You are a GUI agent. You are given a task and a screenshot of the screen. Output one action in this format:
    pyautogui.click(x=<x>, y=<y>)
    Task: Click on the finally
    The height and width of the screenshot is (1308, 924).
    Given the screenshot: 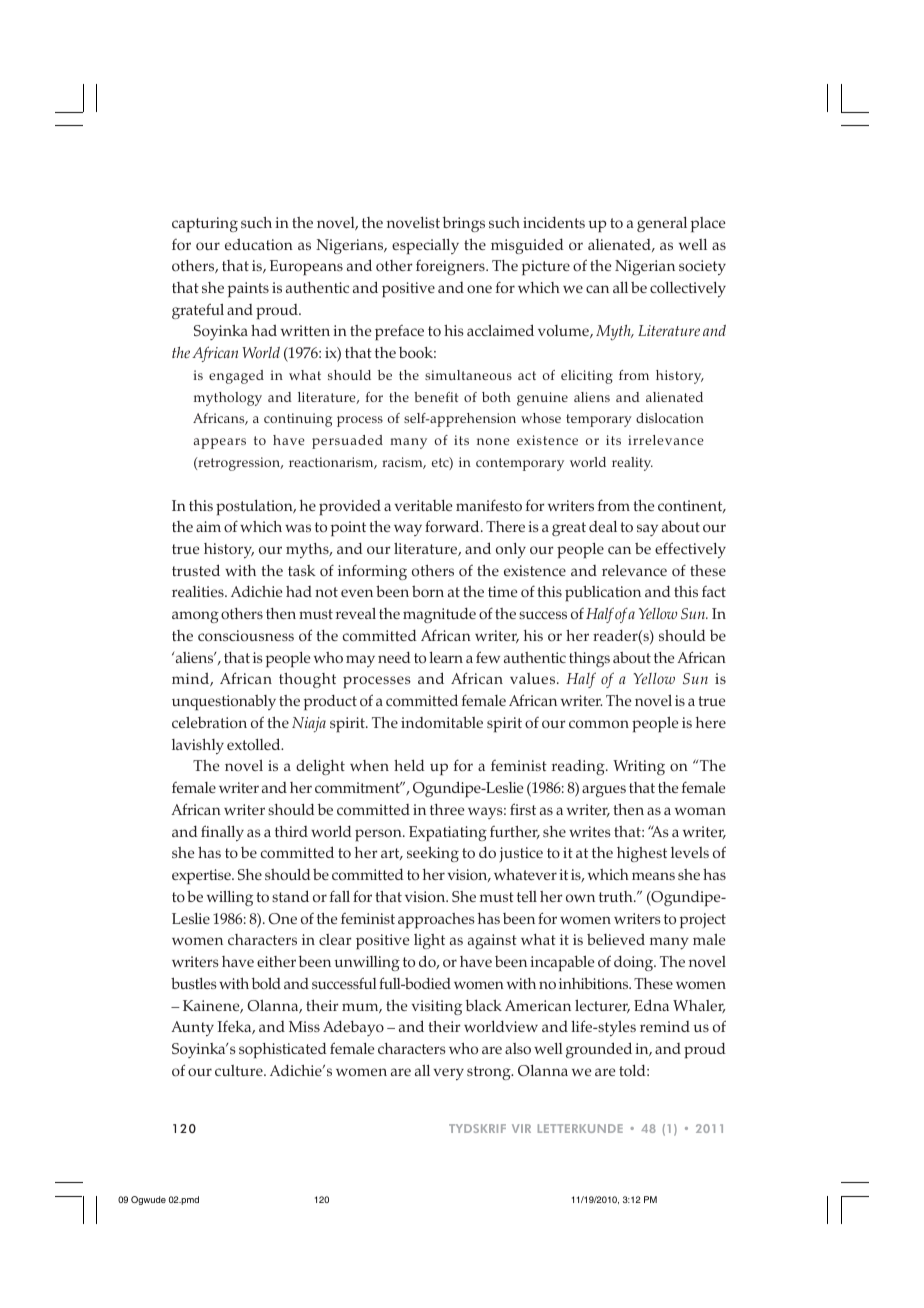 What is the action you would take?
    pyautogui.click(x=222, y=833)
